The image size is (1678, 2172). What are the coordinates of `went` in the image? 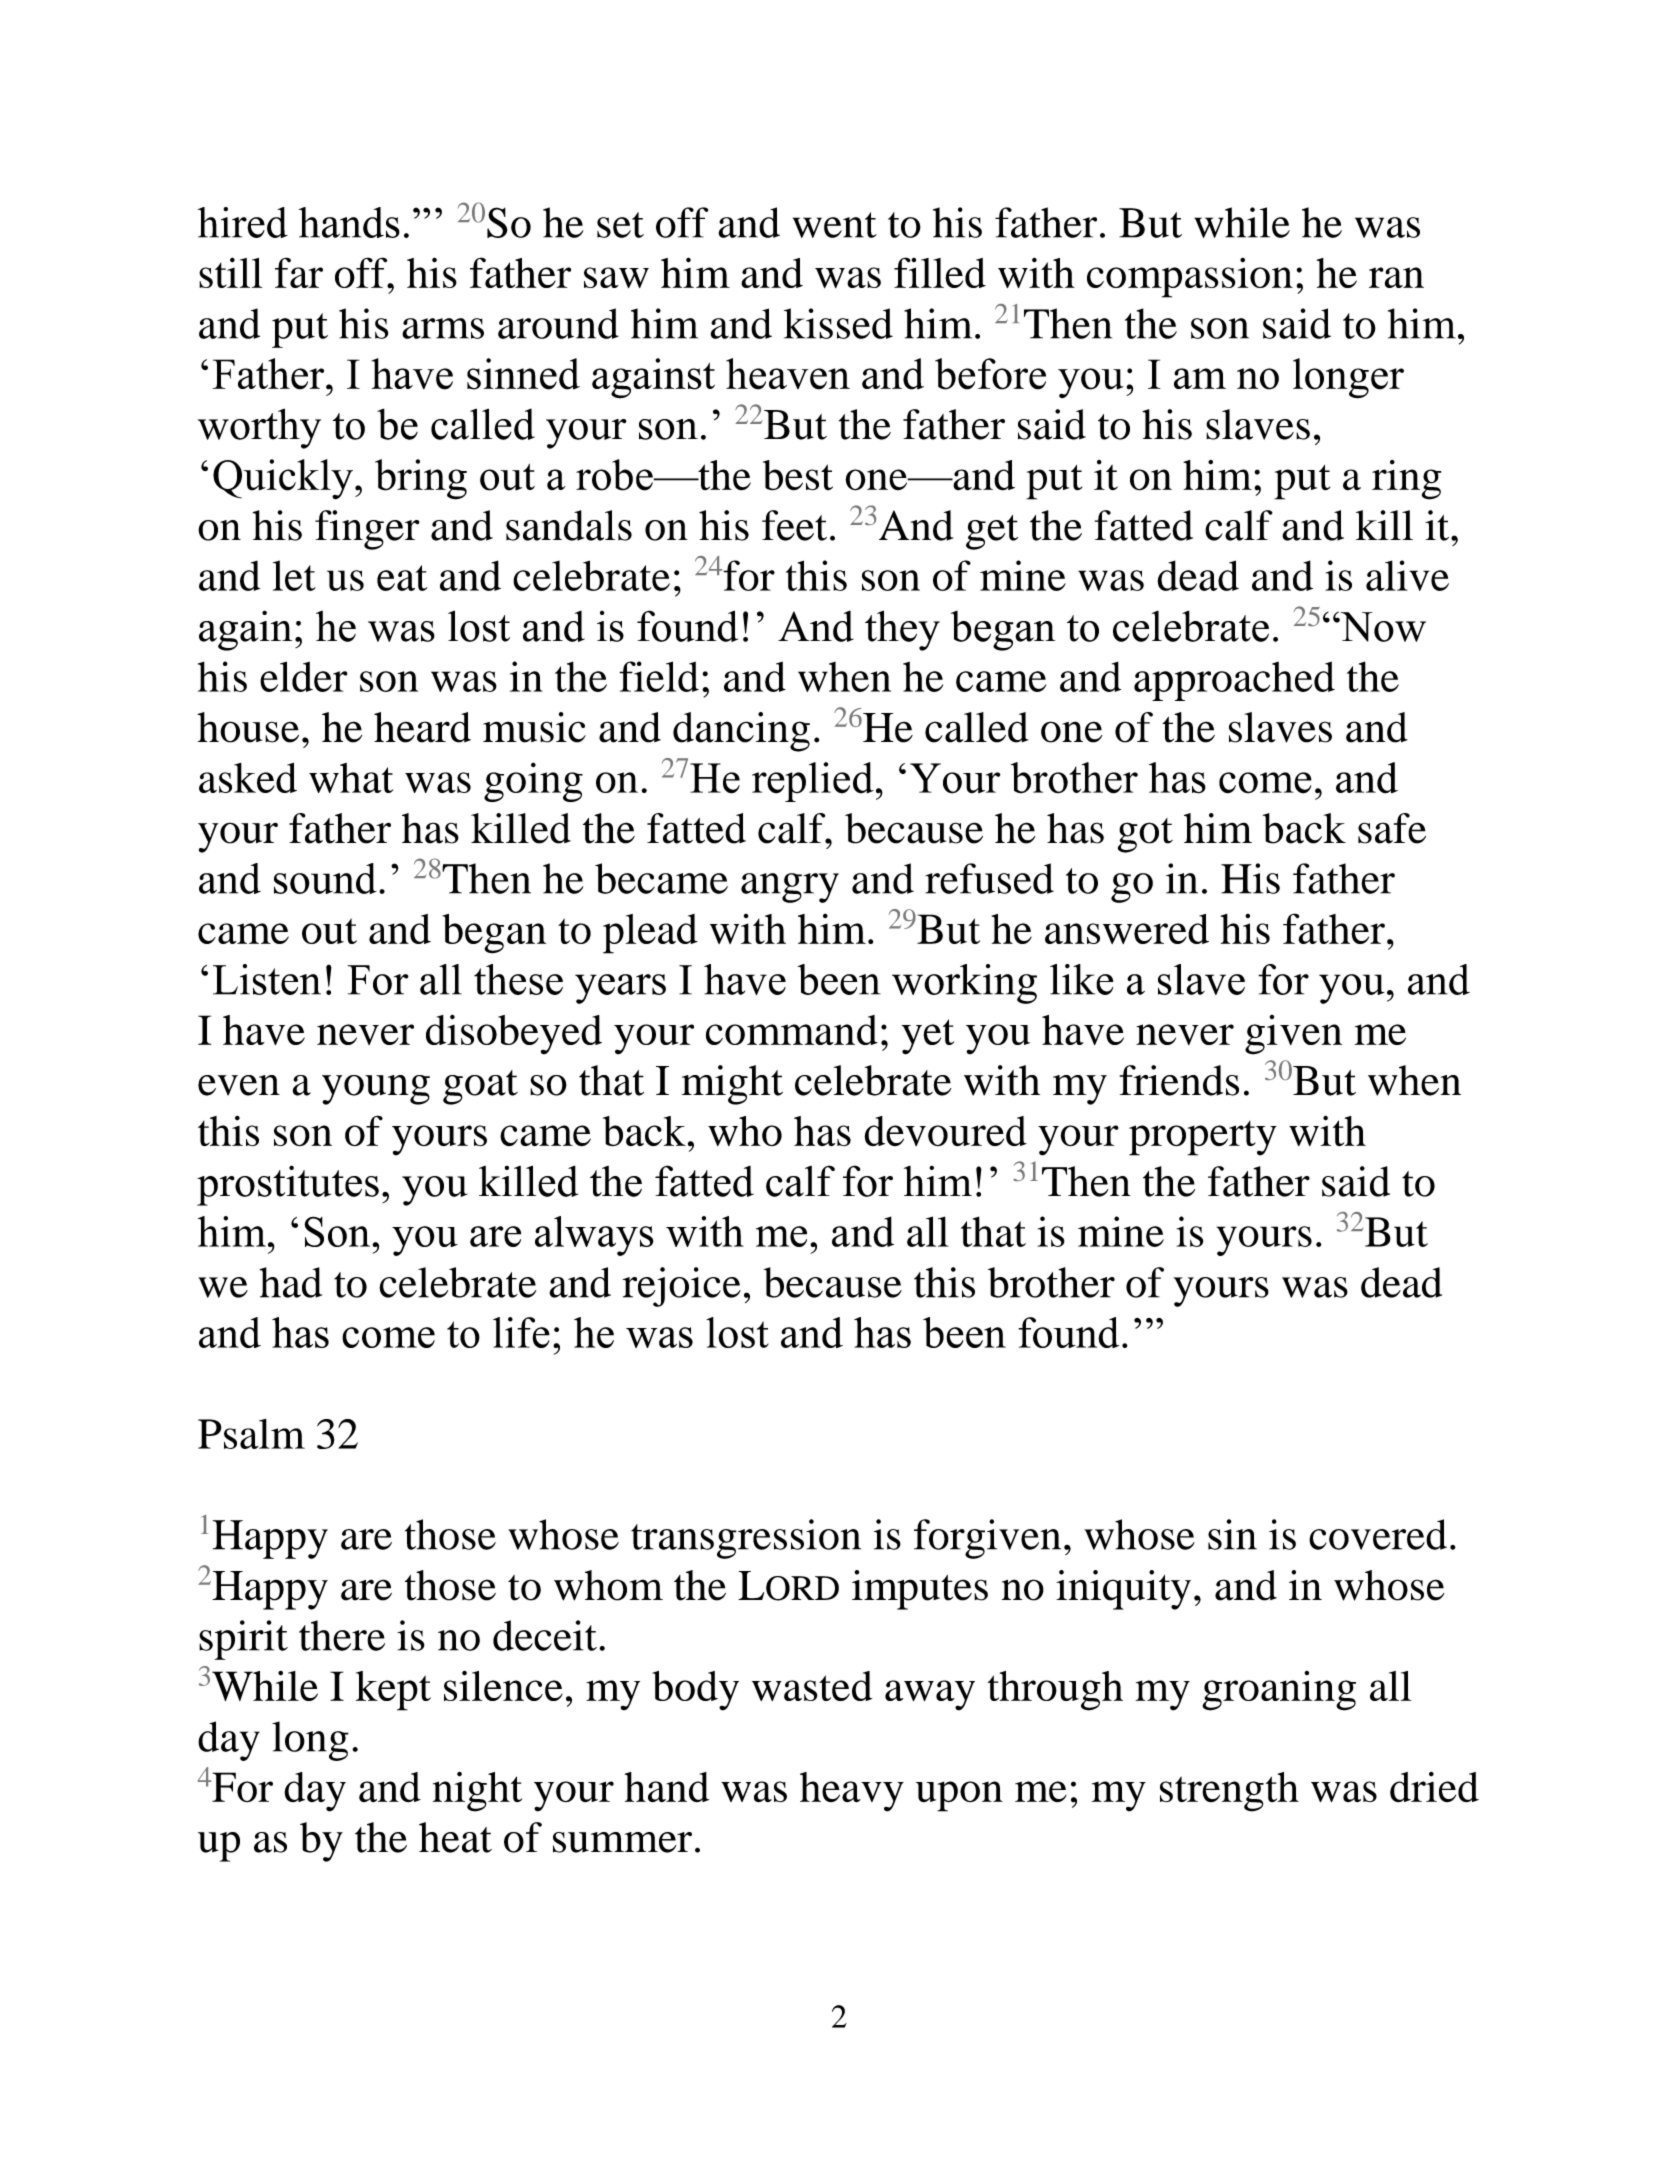 It's located at (835, 225).
